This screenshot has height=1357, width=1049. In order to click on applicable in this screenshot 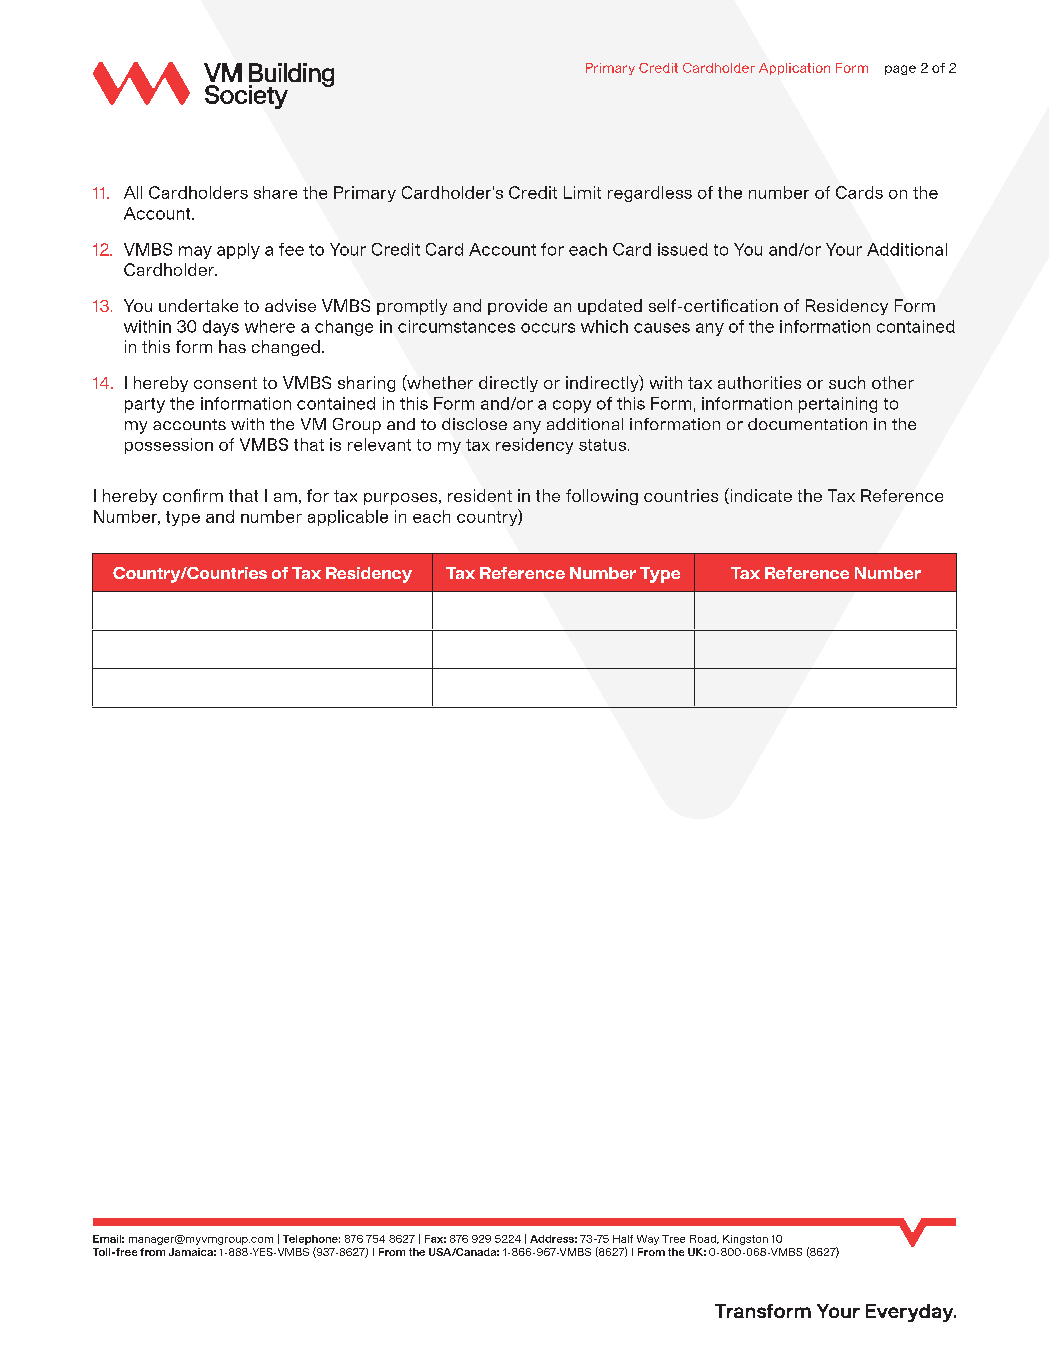, I will do `click(348, 518)`.
